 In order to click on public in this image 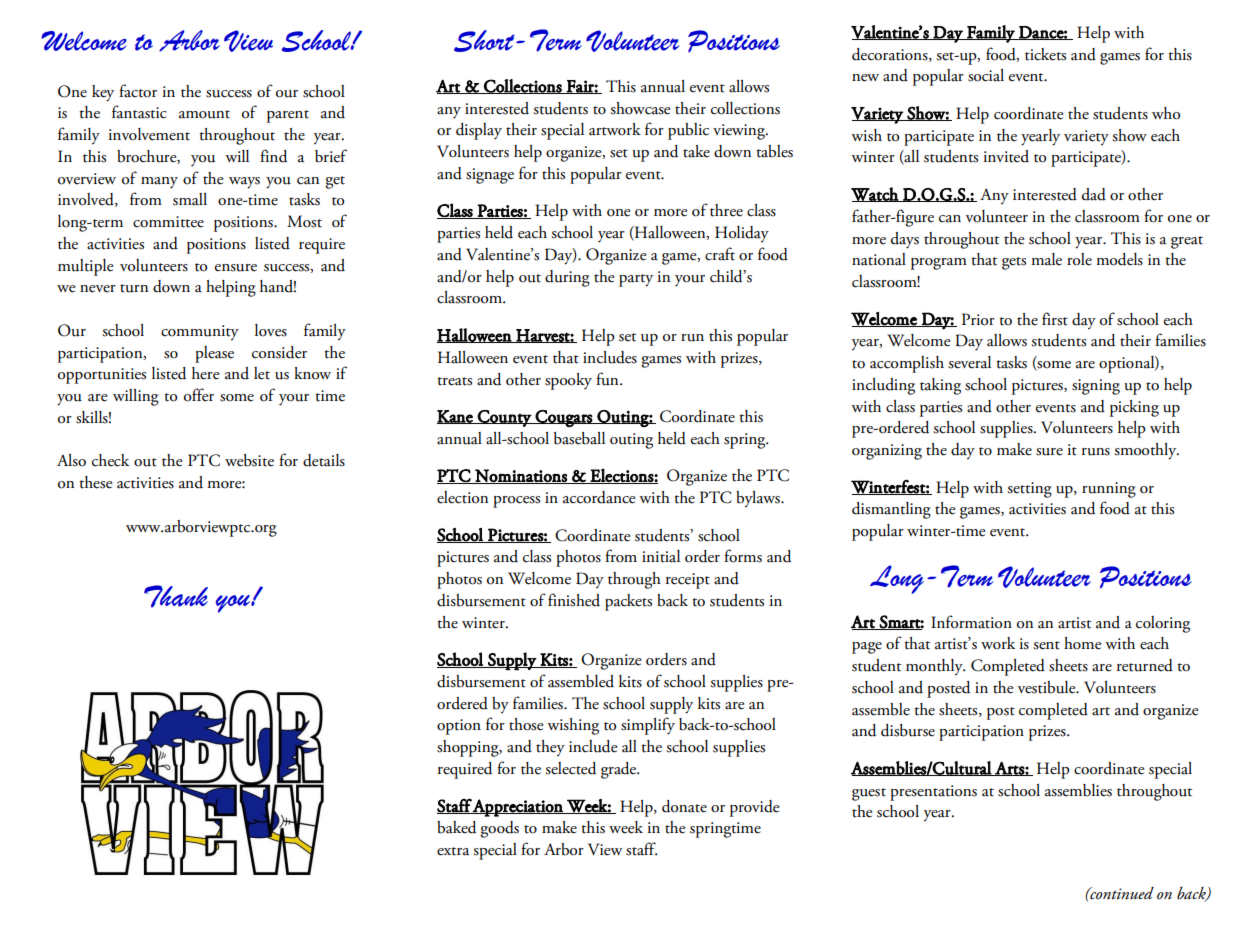, I will do `click(688, 131)`.
